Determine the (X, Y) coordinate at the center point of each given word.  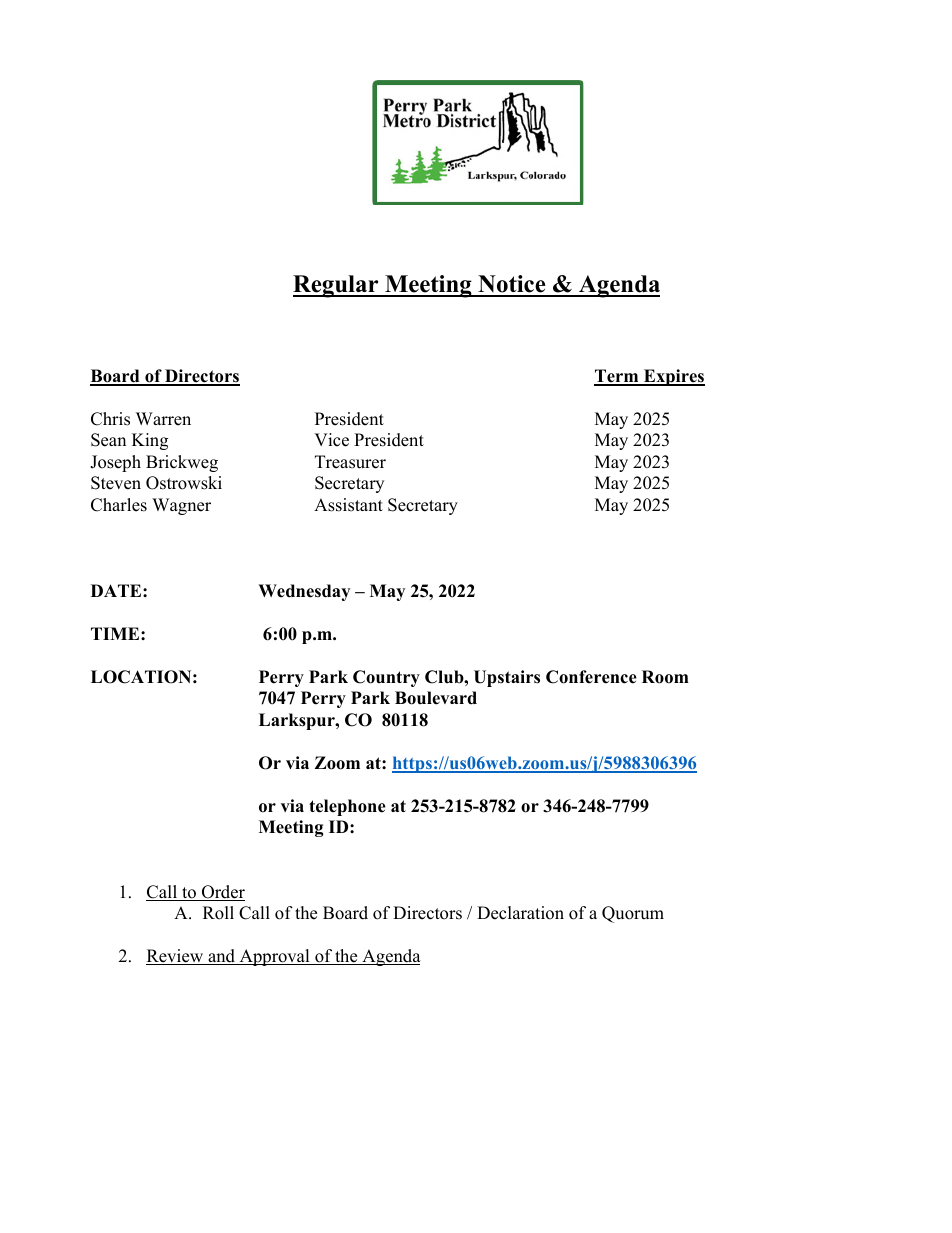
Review (176, 957)
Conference (591, 677)
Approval (274, 957)
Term (617, 377)
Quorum (633, 914)
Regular (337, 286)
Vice (331, 440)
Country (386, 678)
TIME (116, 633)
